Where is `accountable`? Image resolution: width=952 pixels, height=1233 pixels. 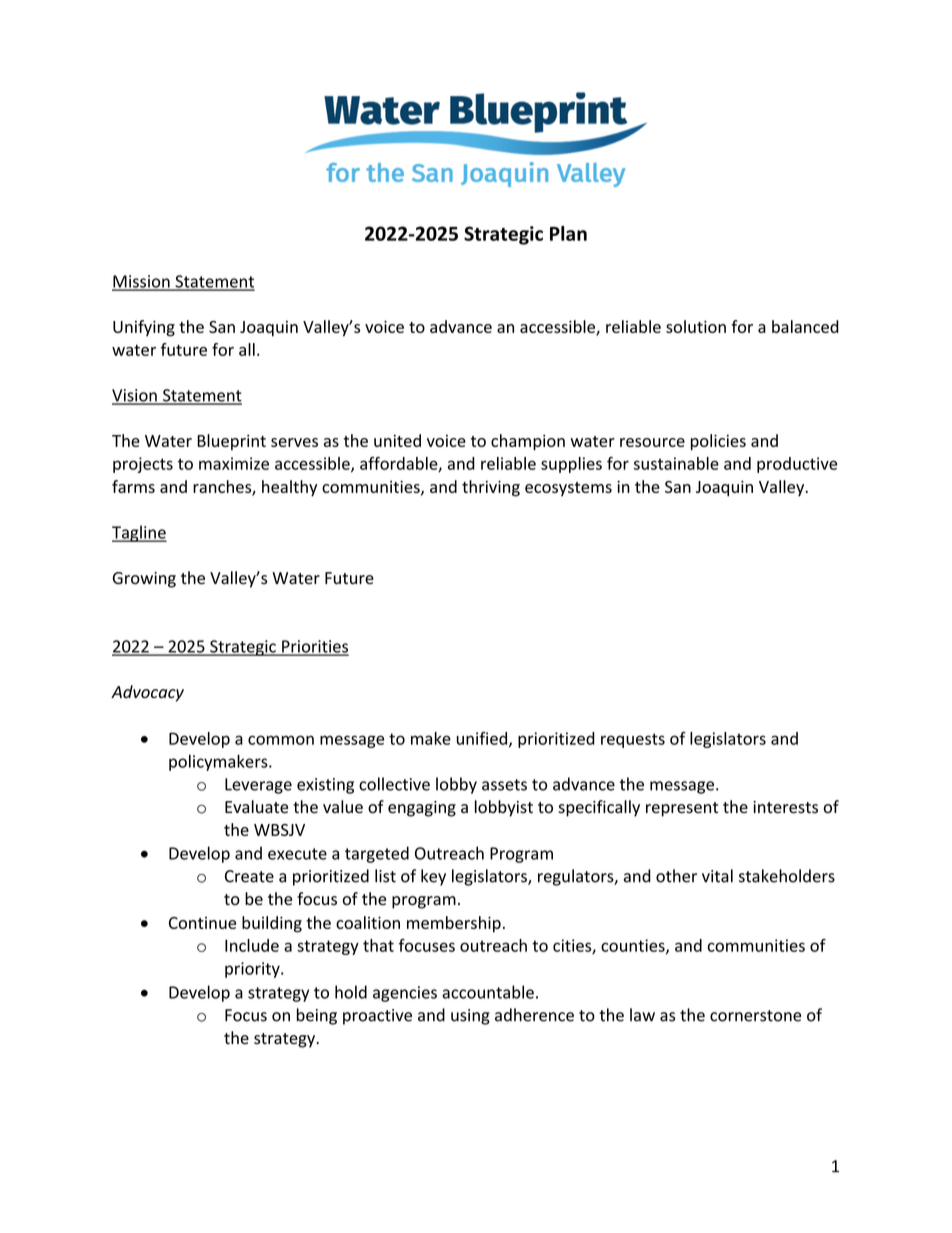
accountable is located at coordinates (488, 992).
